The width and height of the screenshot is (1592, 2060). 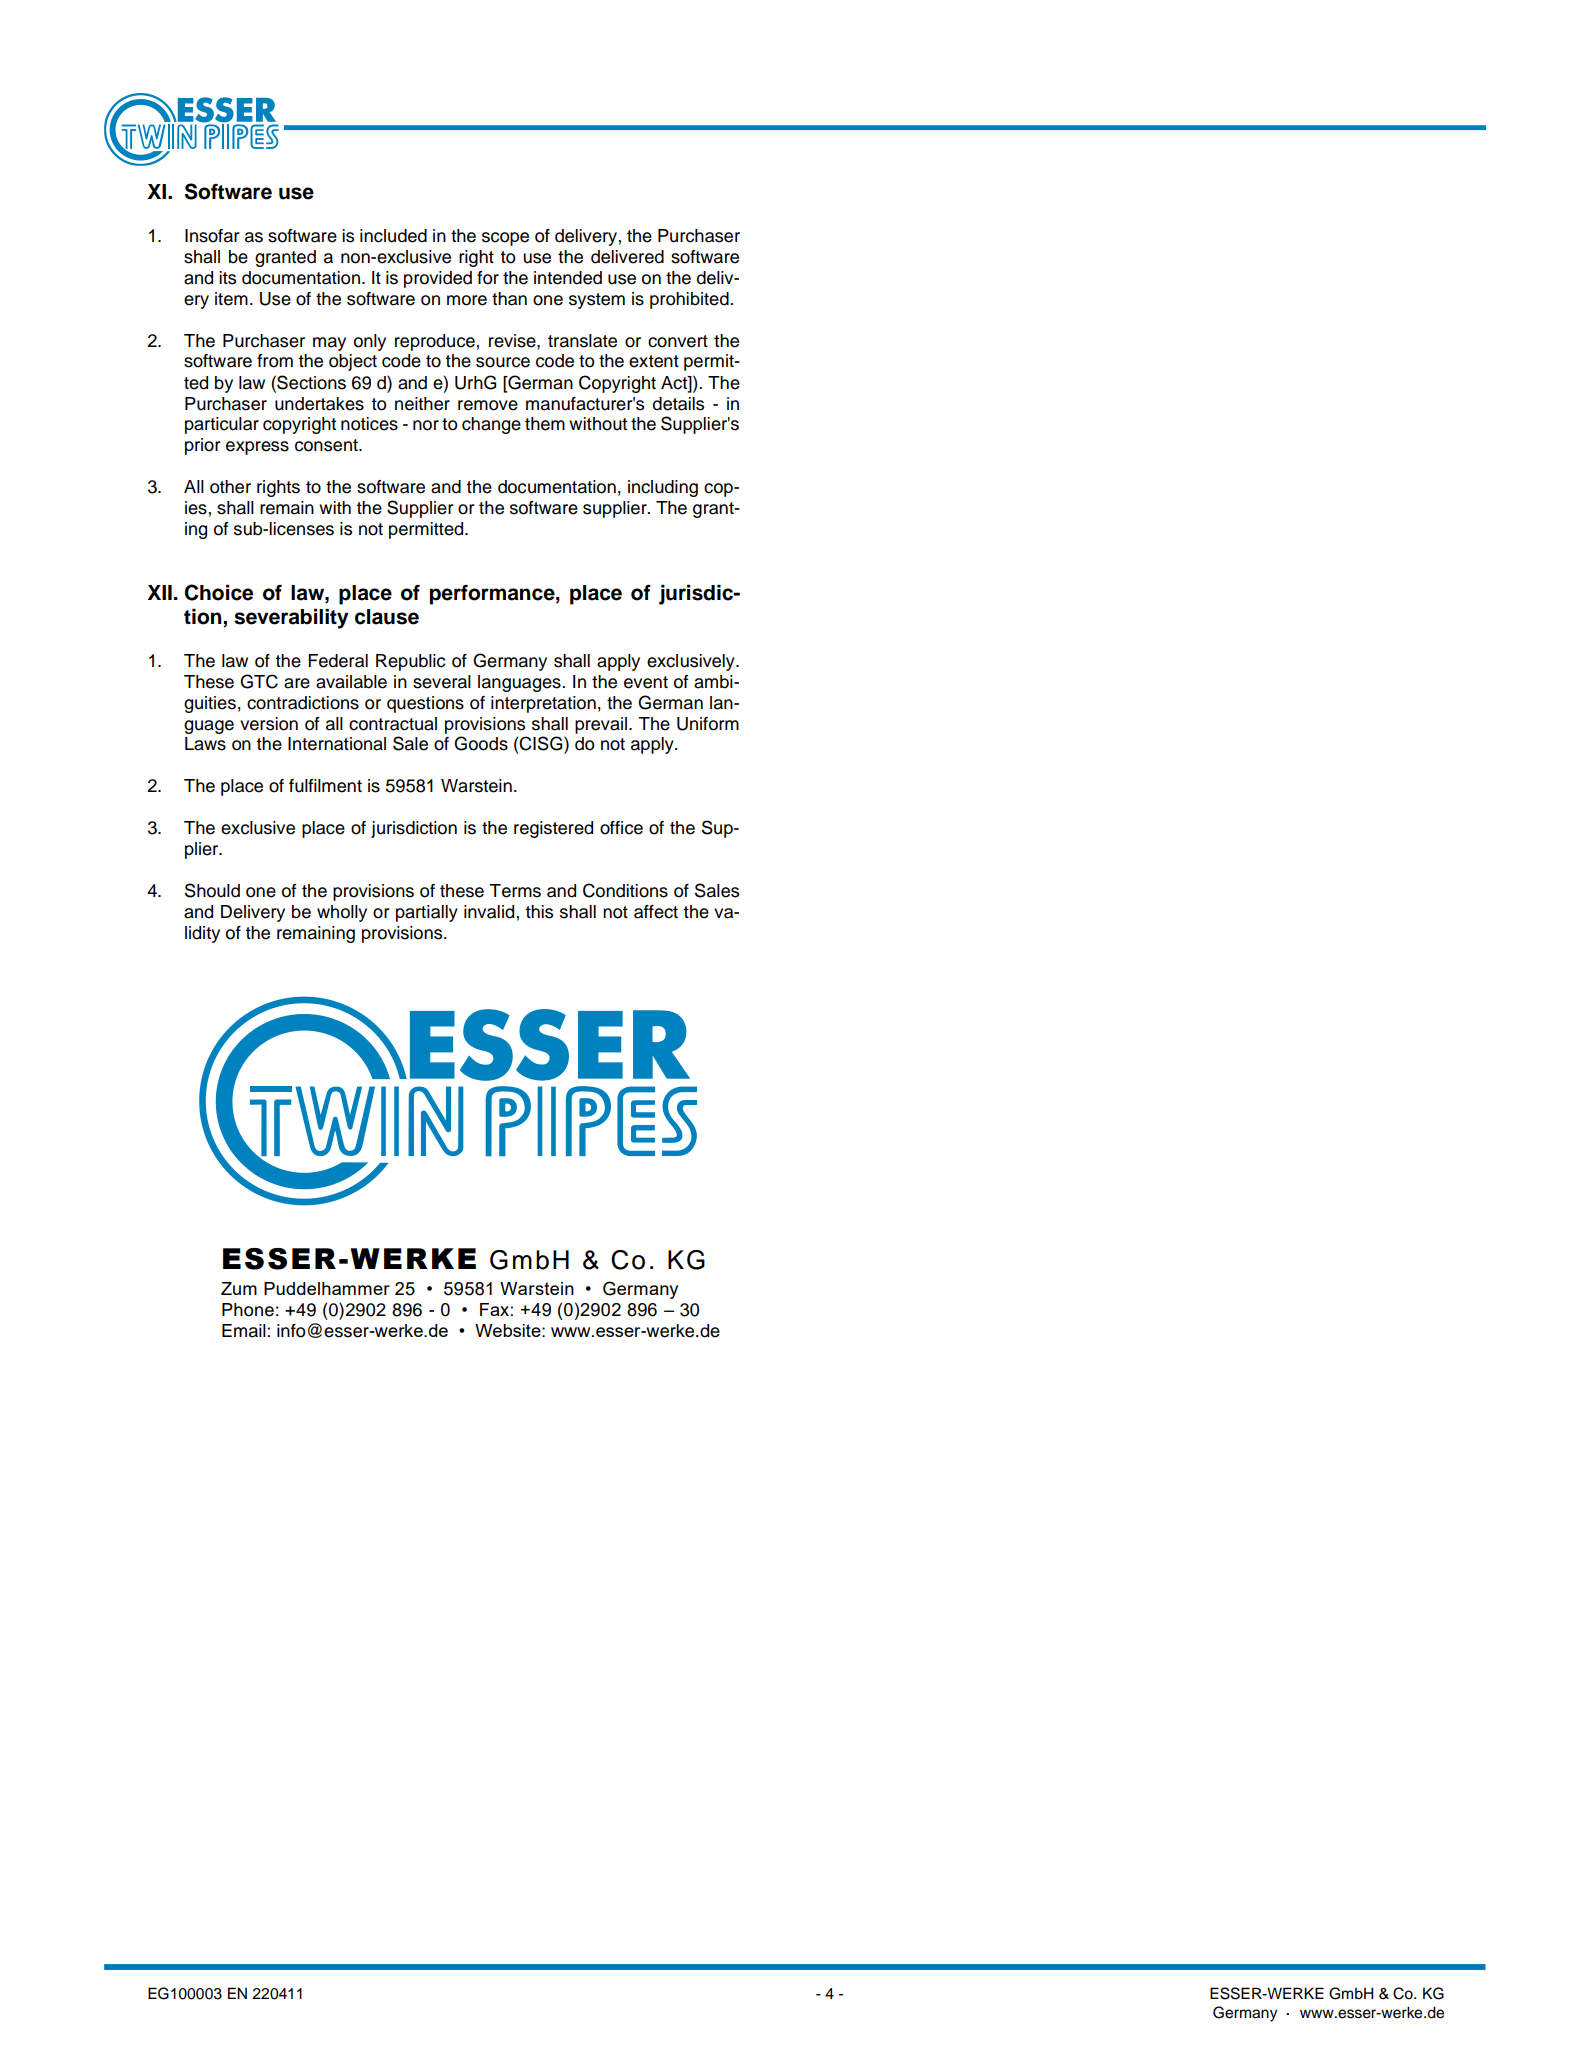 I want to click on system, so click(x=597, y=301).
